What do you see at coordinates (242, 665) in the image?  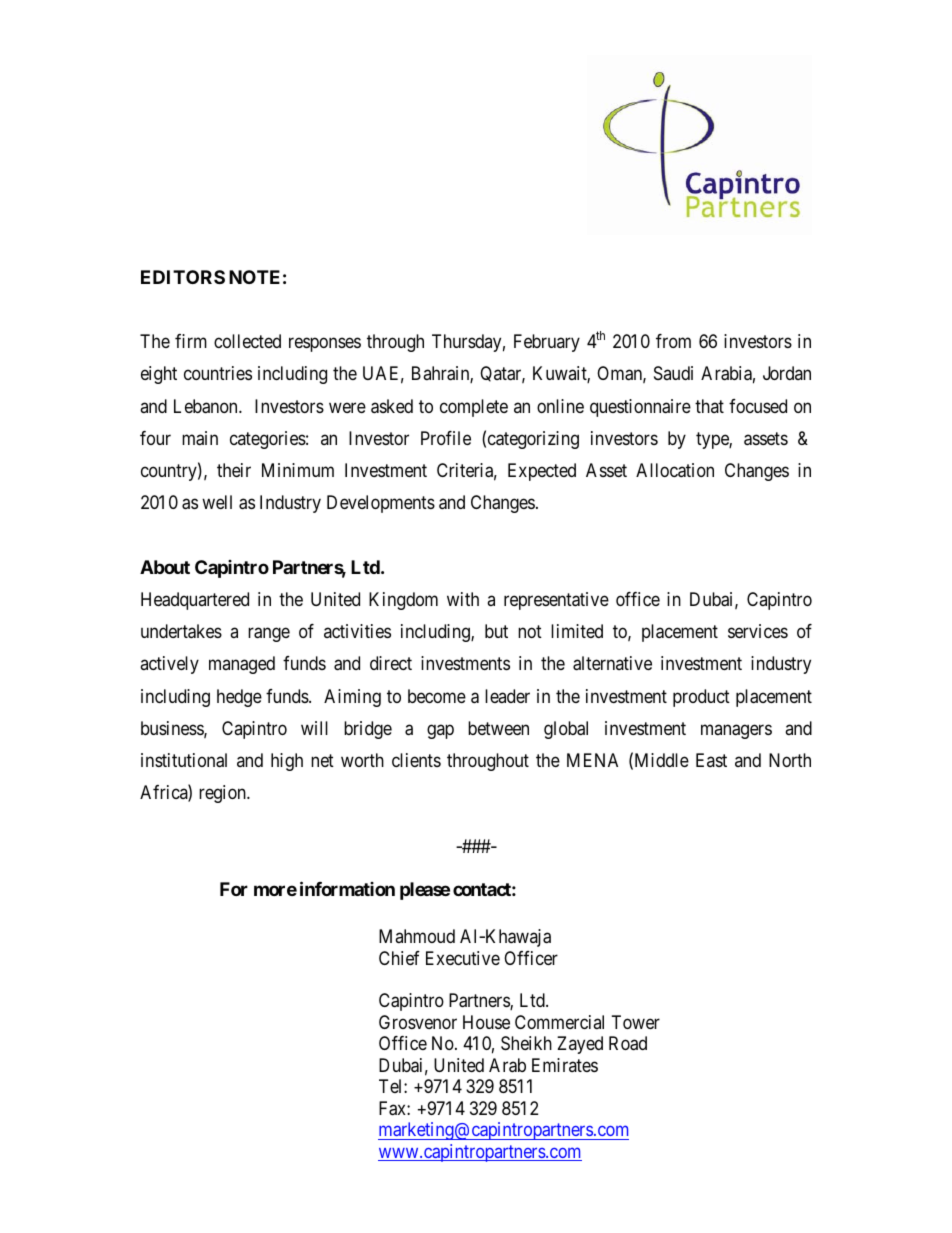 I see `managed` at bounding box center [242, 665].
